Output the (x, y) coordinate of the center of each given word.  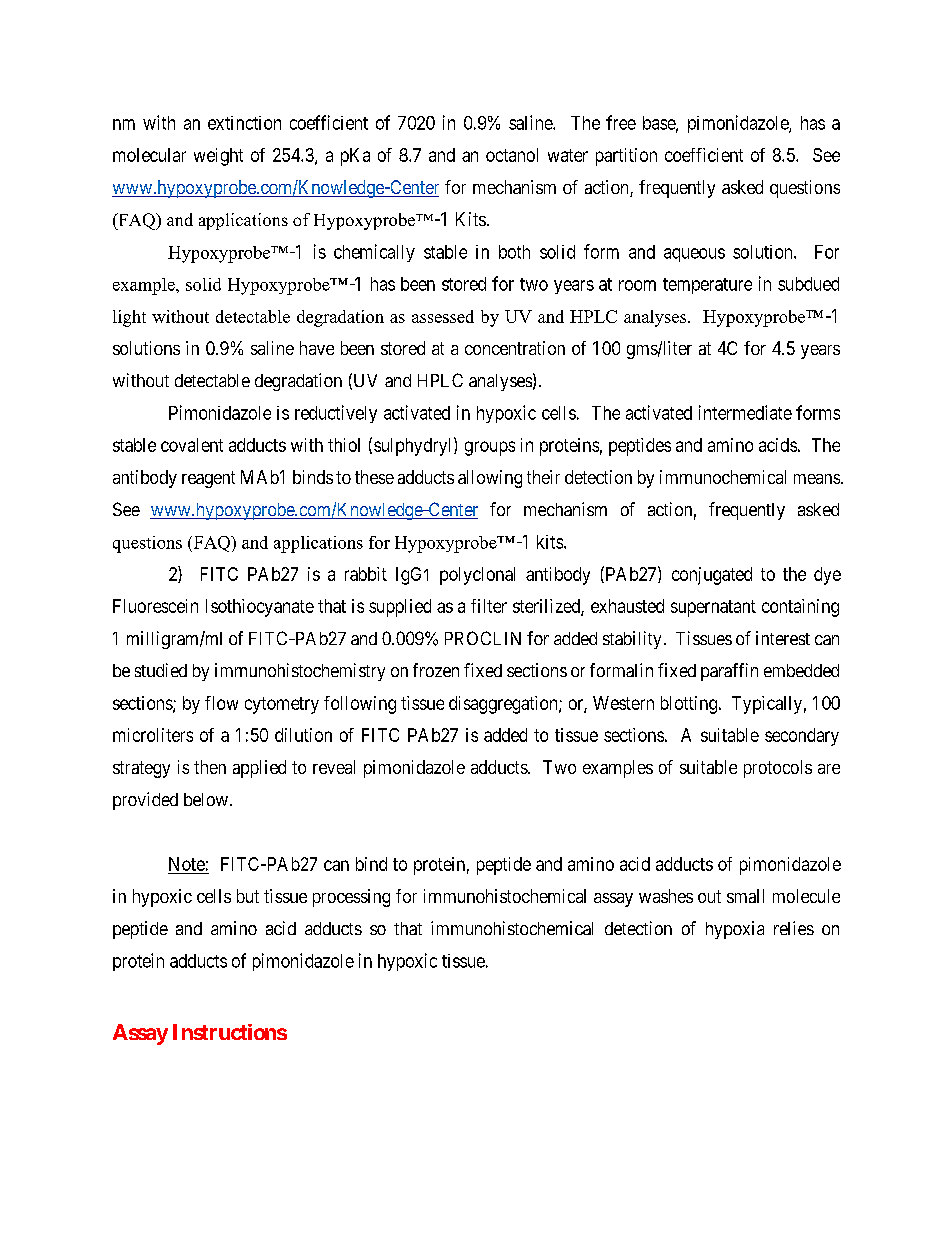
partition (626, 157)
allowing (490, 479)
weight (218, 157)
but (248, 896)
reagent (208, 479)
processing (351, 898)
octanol (512, 155)
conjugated (712, 576)
